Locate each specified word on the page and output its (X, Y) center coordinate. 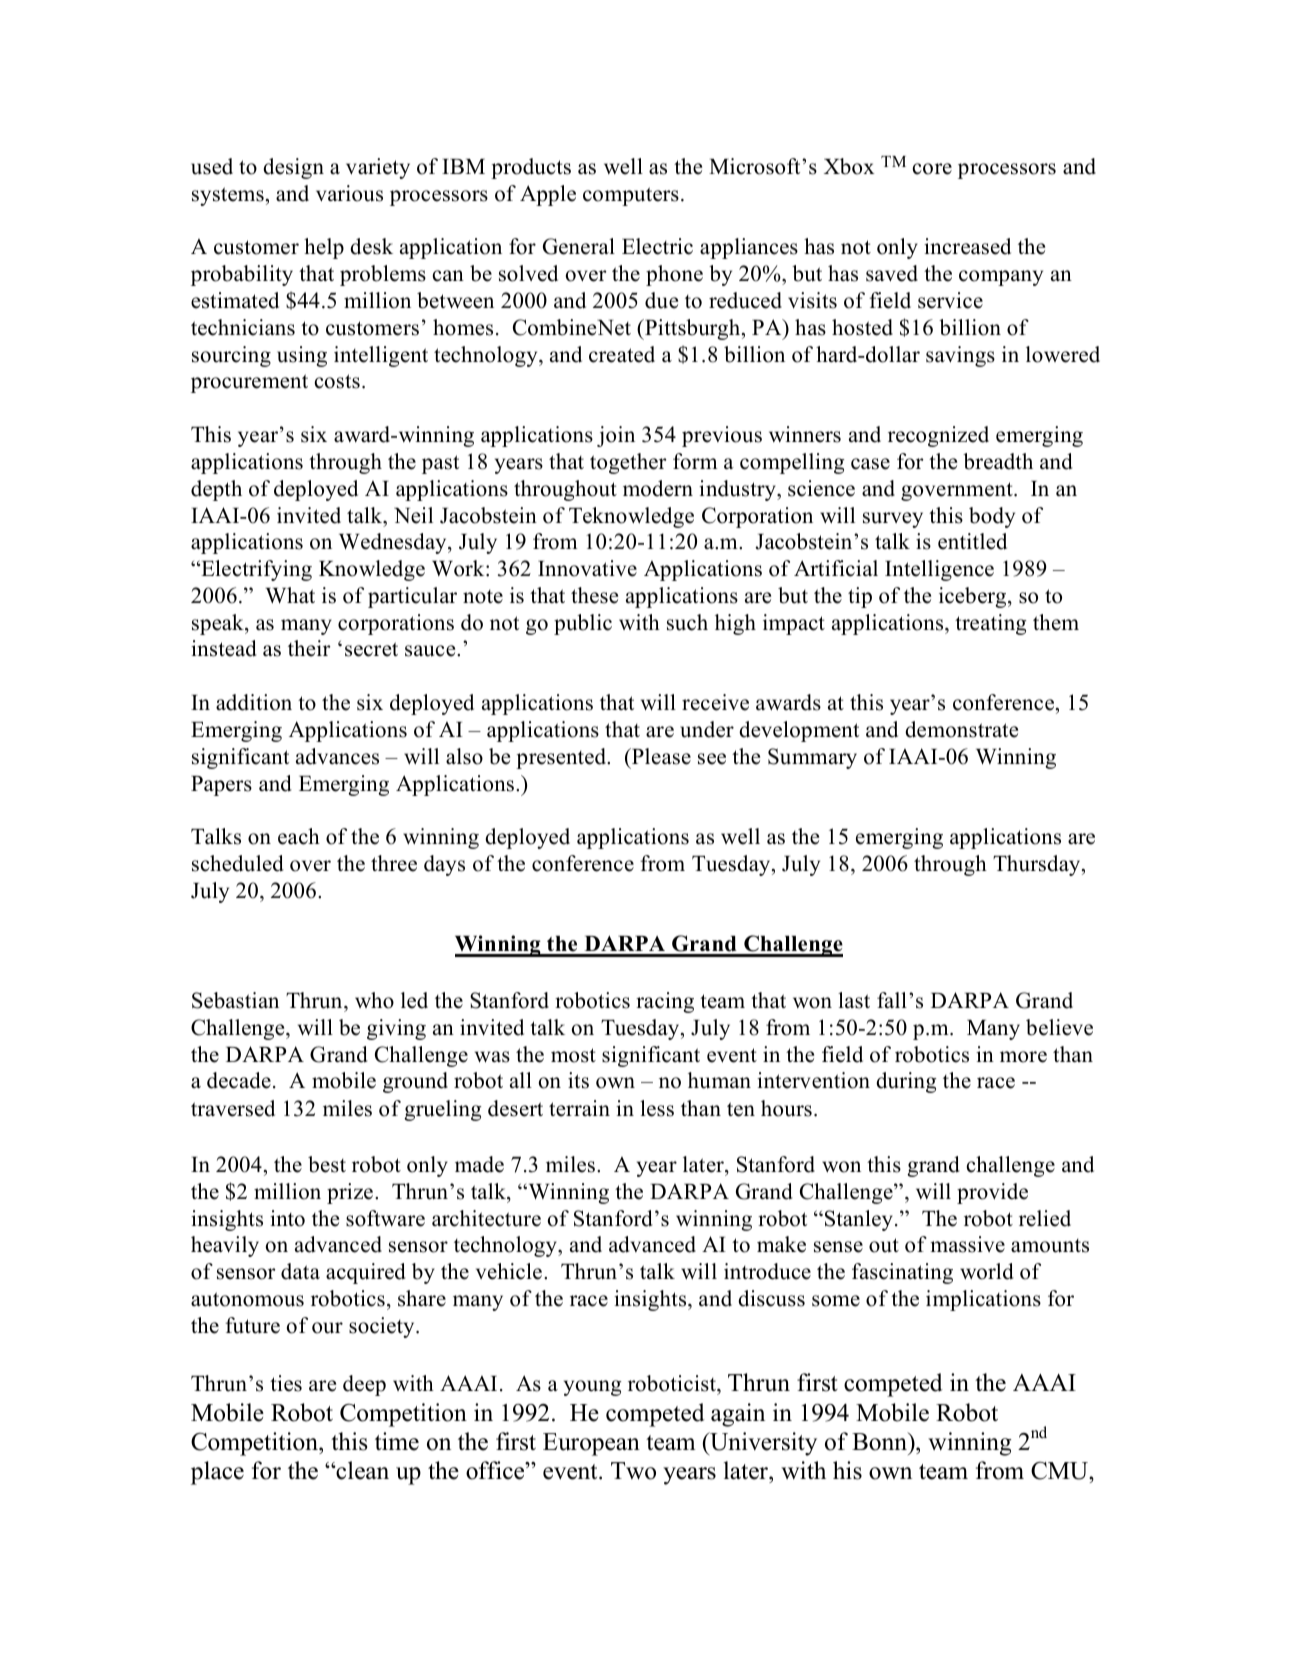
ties (286, 1383)
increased (967, 246)
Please (660, 756)
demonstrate (961, 729)
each (299, 836)
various (349, 193)
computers (631, 196)
